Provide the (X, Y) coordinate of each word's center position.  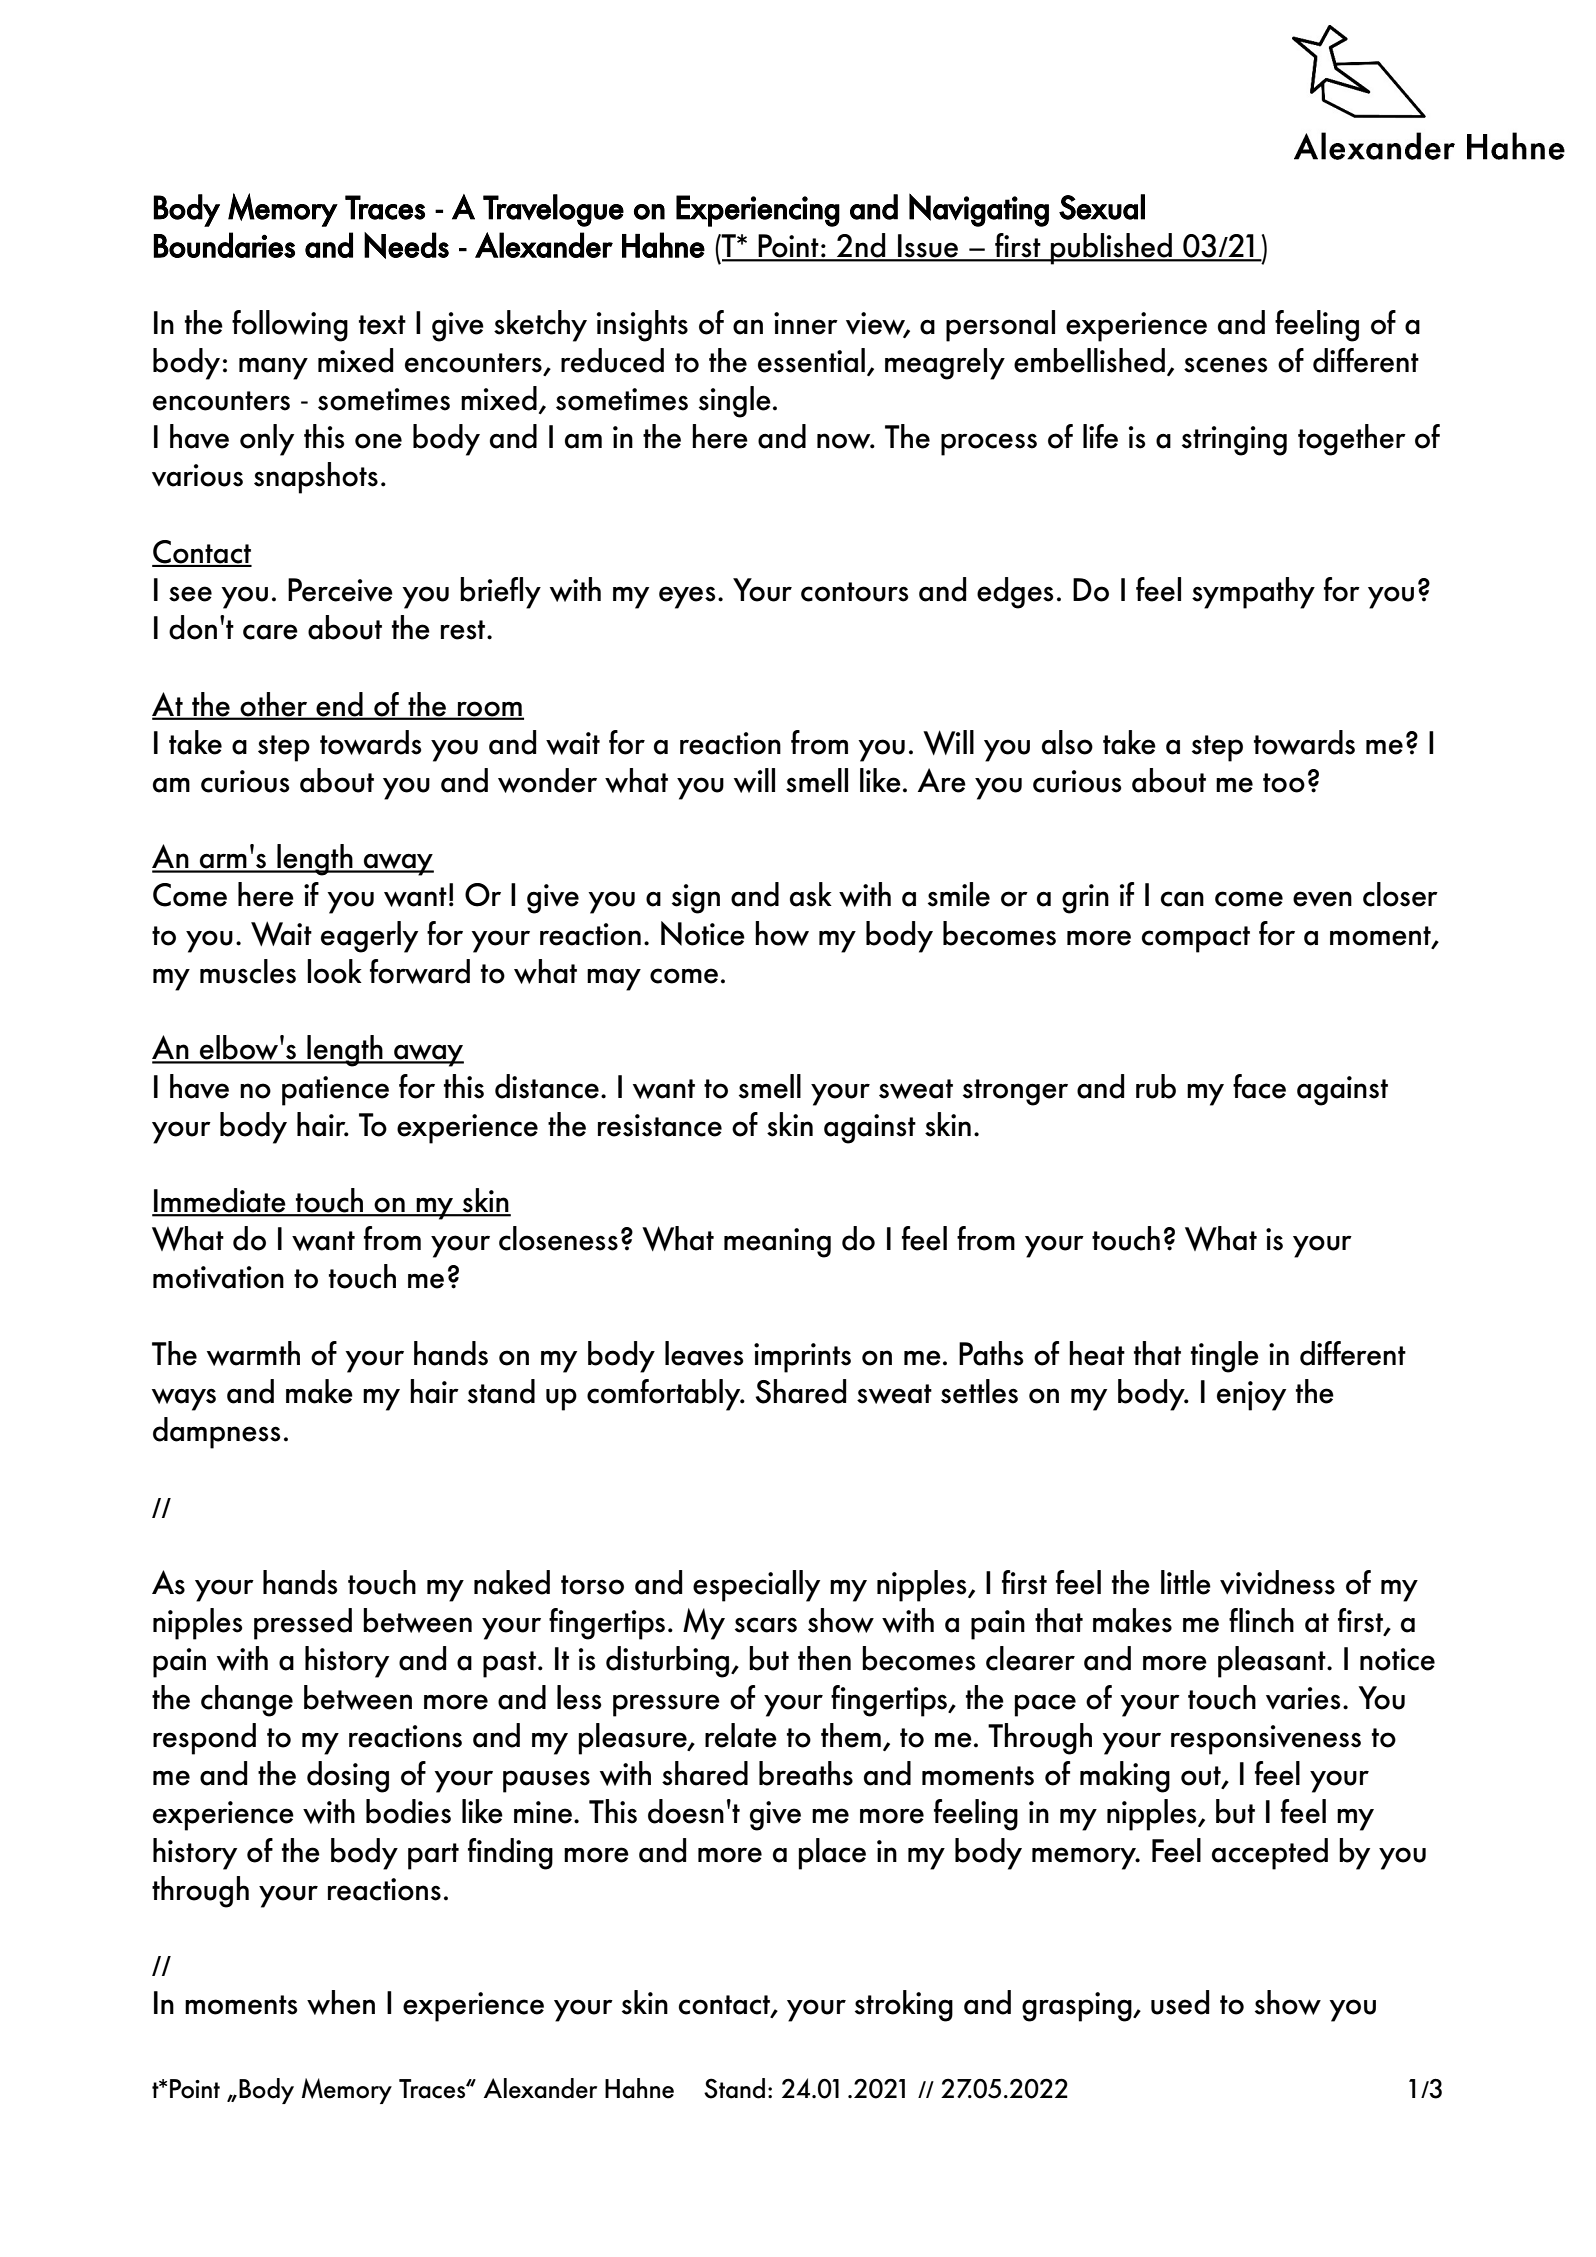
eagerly (369, 937)
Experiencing (758, 211)
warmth (253, 1353)
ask (811, 894)
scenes (1225, 365)
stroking (904, 2006)
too (1284, 783)
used (1180, 2002)
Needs (406, 245)
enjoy (1251, 1396)
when (341, 2002)
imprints (802, 1358)
